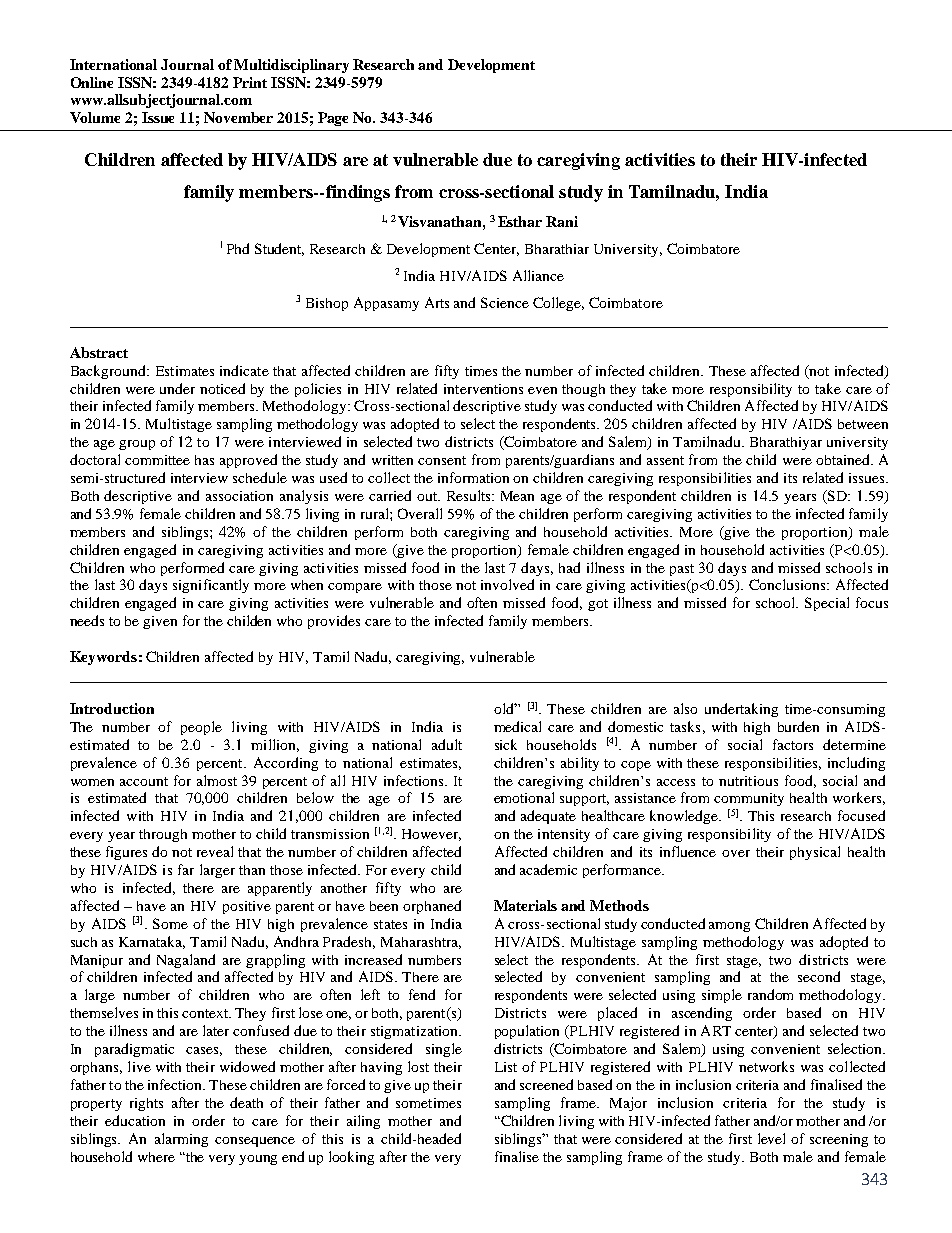 This page has width=952, height=1233. Describe the element at coordinates (748, 781) in the page. I see `nutritious` at that location.
